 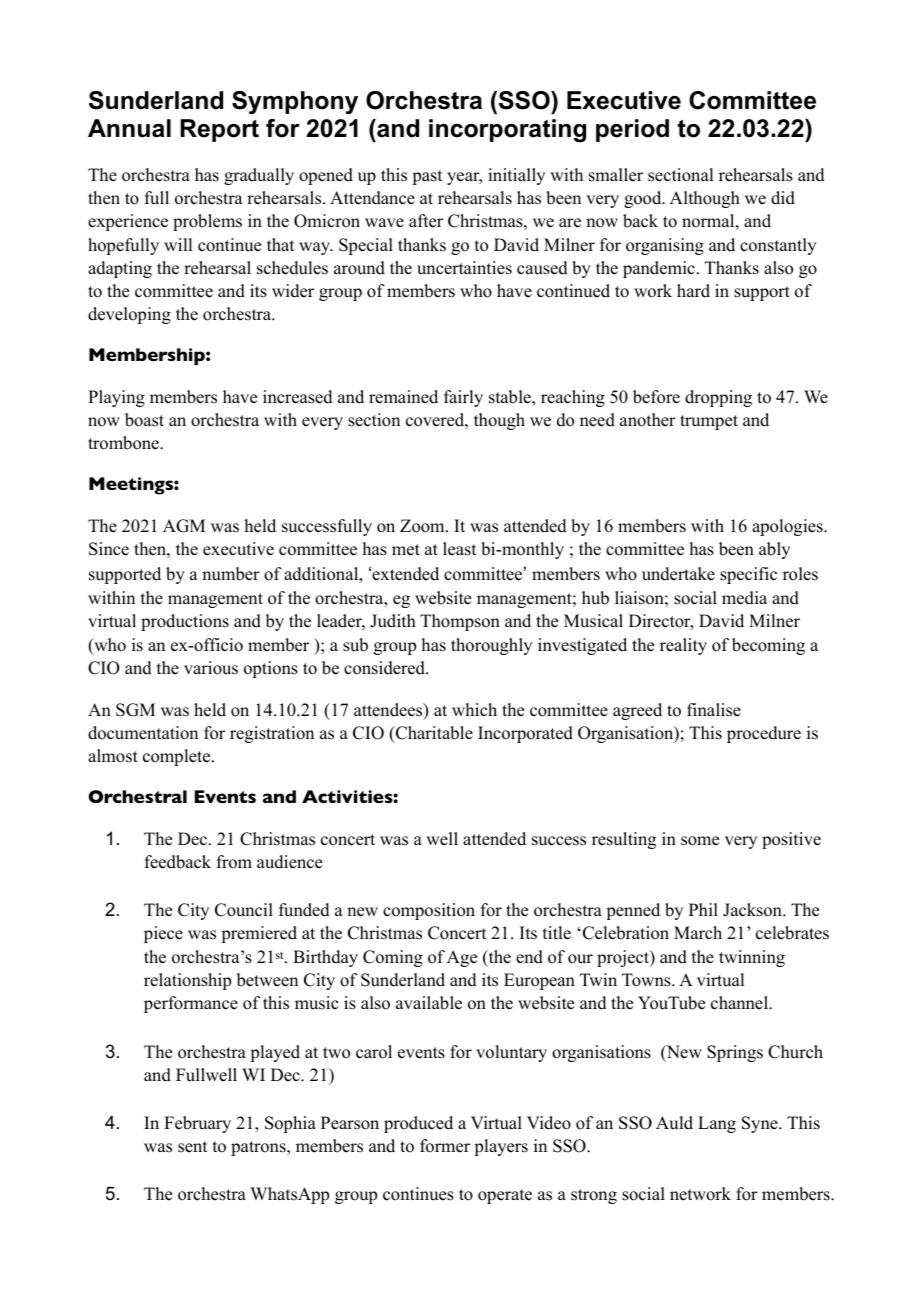 What do you see at coordinates (211, 668) in the image?
I see `various` at bounding box center [211, 668].
